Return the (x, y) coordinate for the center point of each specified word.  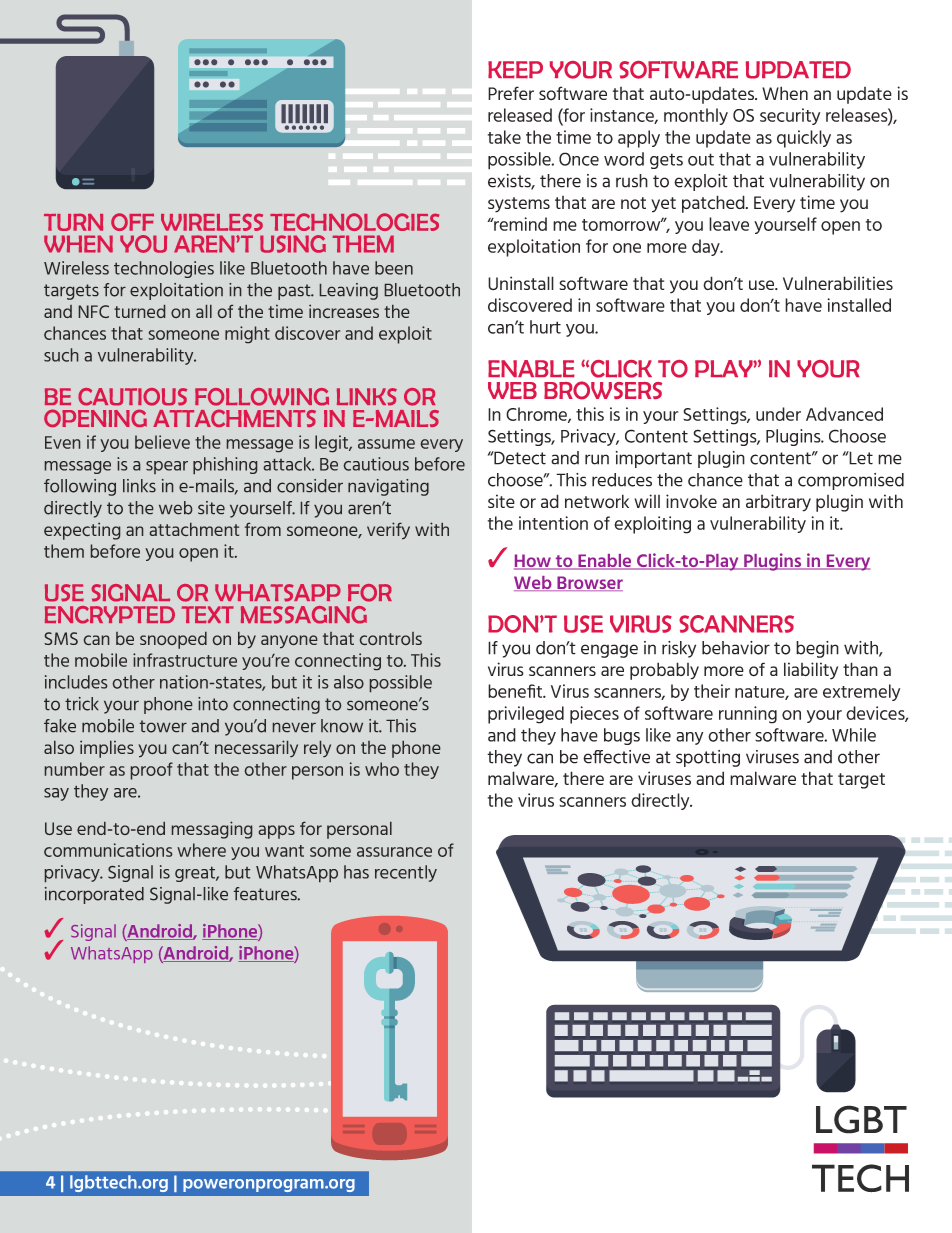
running (748, 715)
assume (386, 444)
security (790, 116)
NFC (94, 311)
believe (162, 442)
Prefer (511, 93)
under (778, 414)
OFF (132, 222)
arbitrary (778, 503)
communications (108, 850)
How (534, 562)
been (394, 268)
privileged (526, 715)
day (707, 247)
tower (163, 726)
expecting (82, 531)
